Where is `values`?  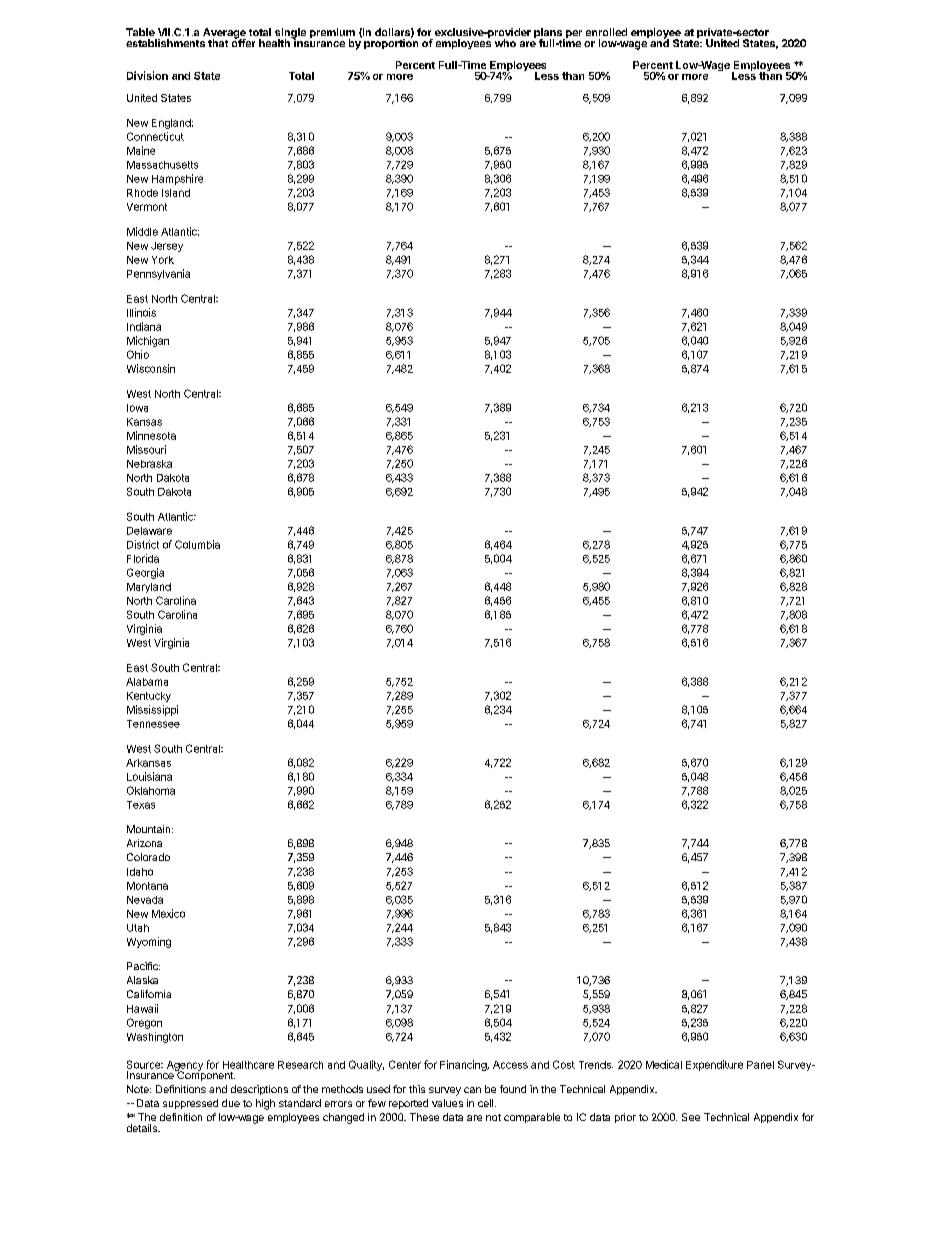 values is located at coordinates (447, 1103).
